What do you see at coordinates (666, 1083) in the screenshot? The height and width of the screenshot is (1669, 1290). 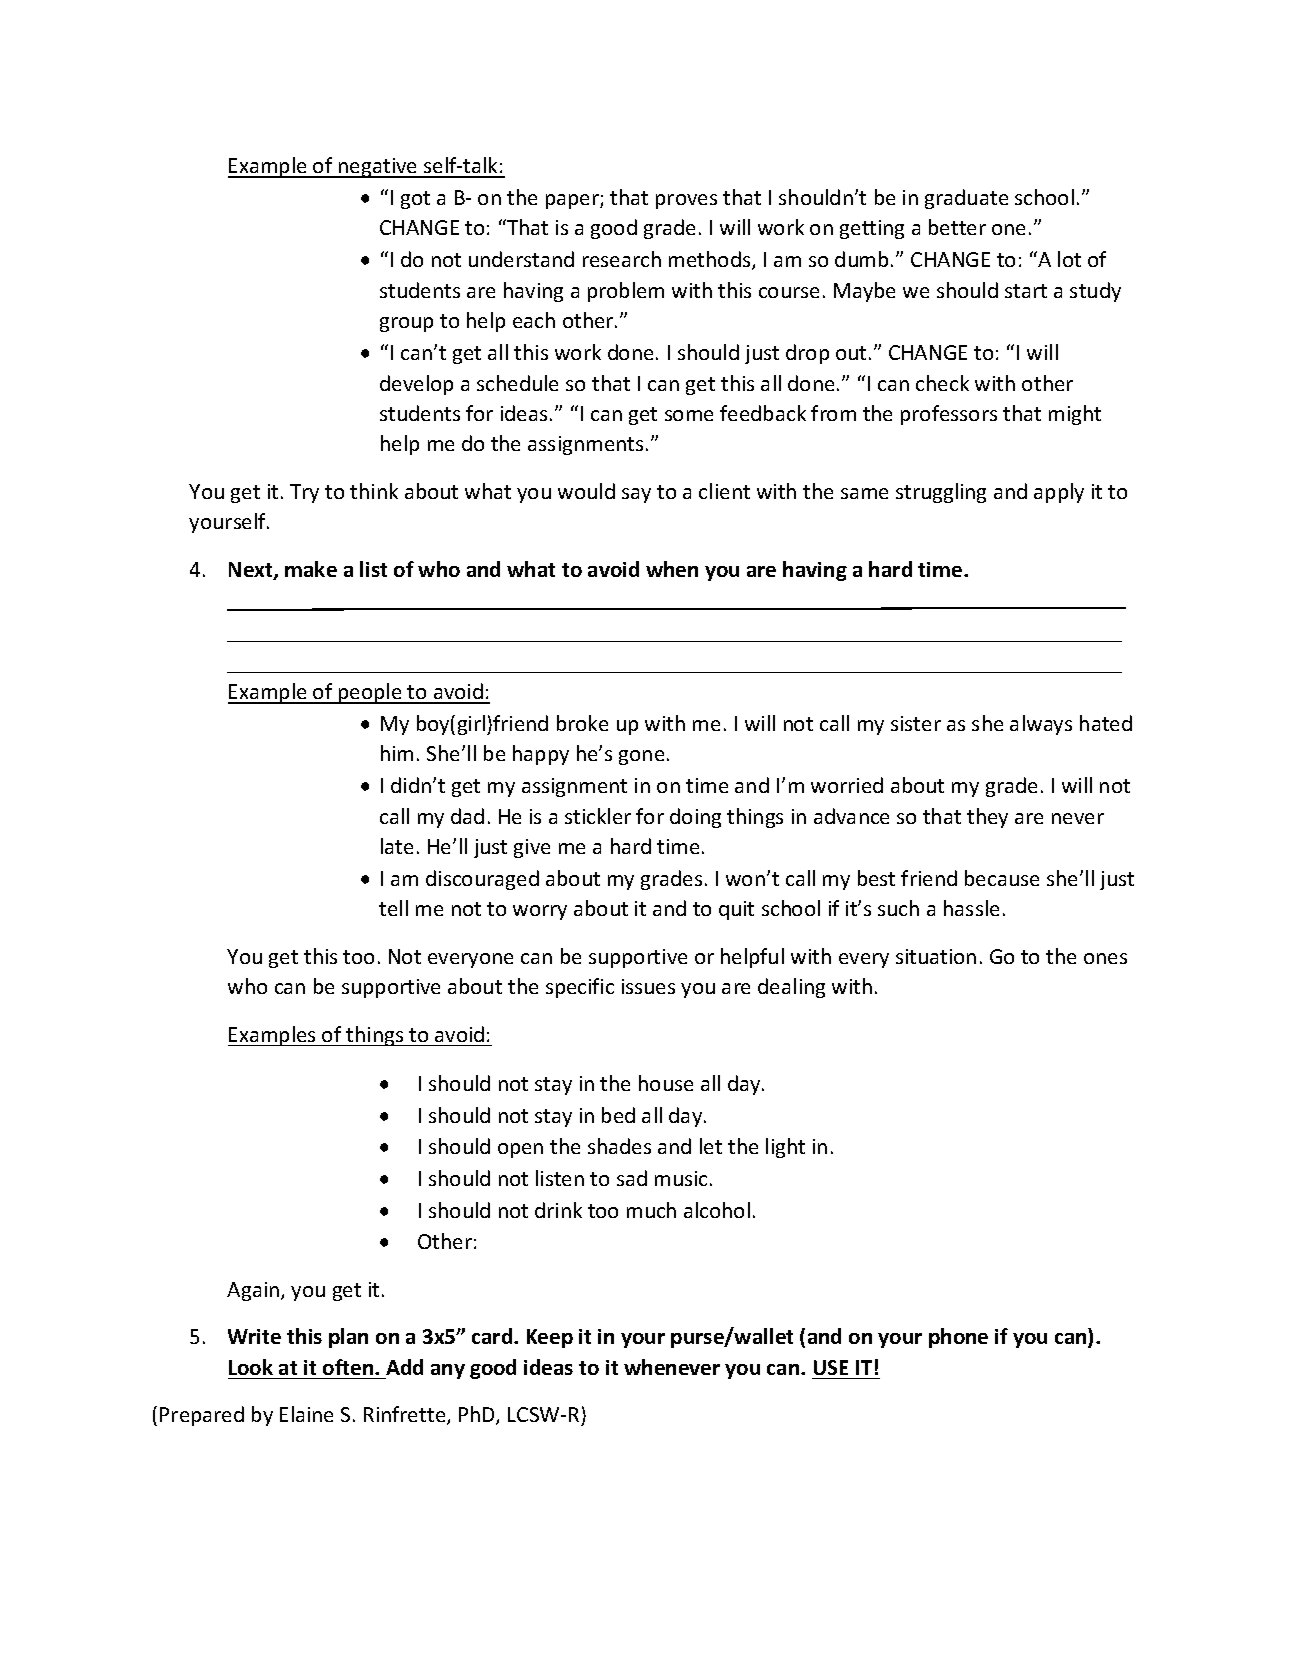 I see `house` at bounding box center [666, 1083].
